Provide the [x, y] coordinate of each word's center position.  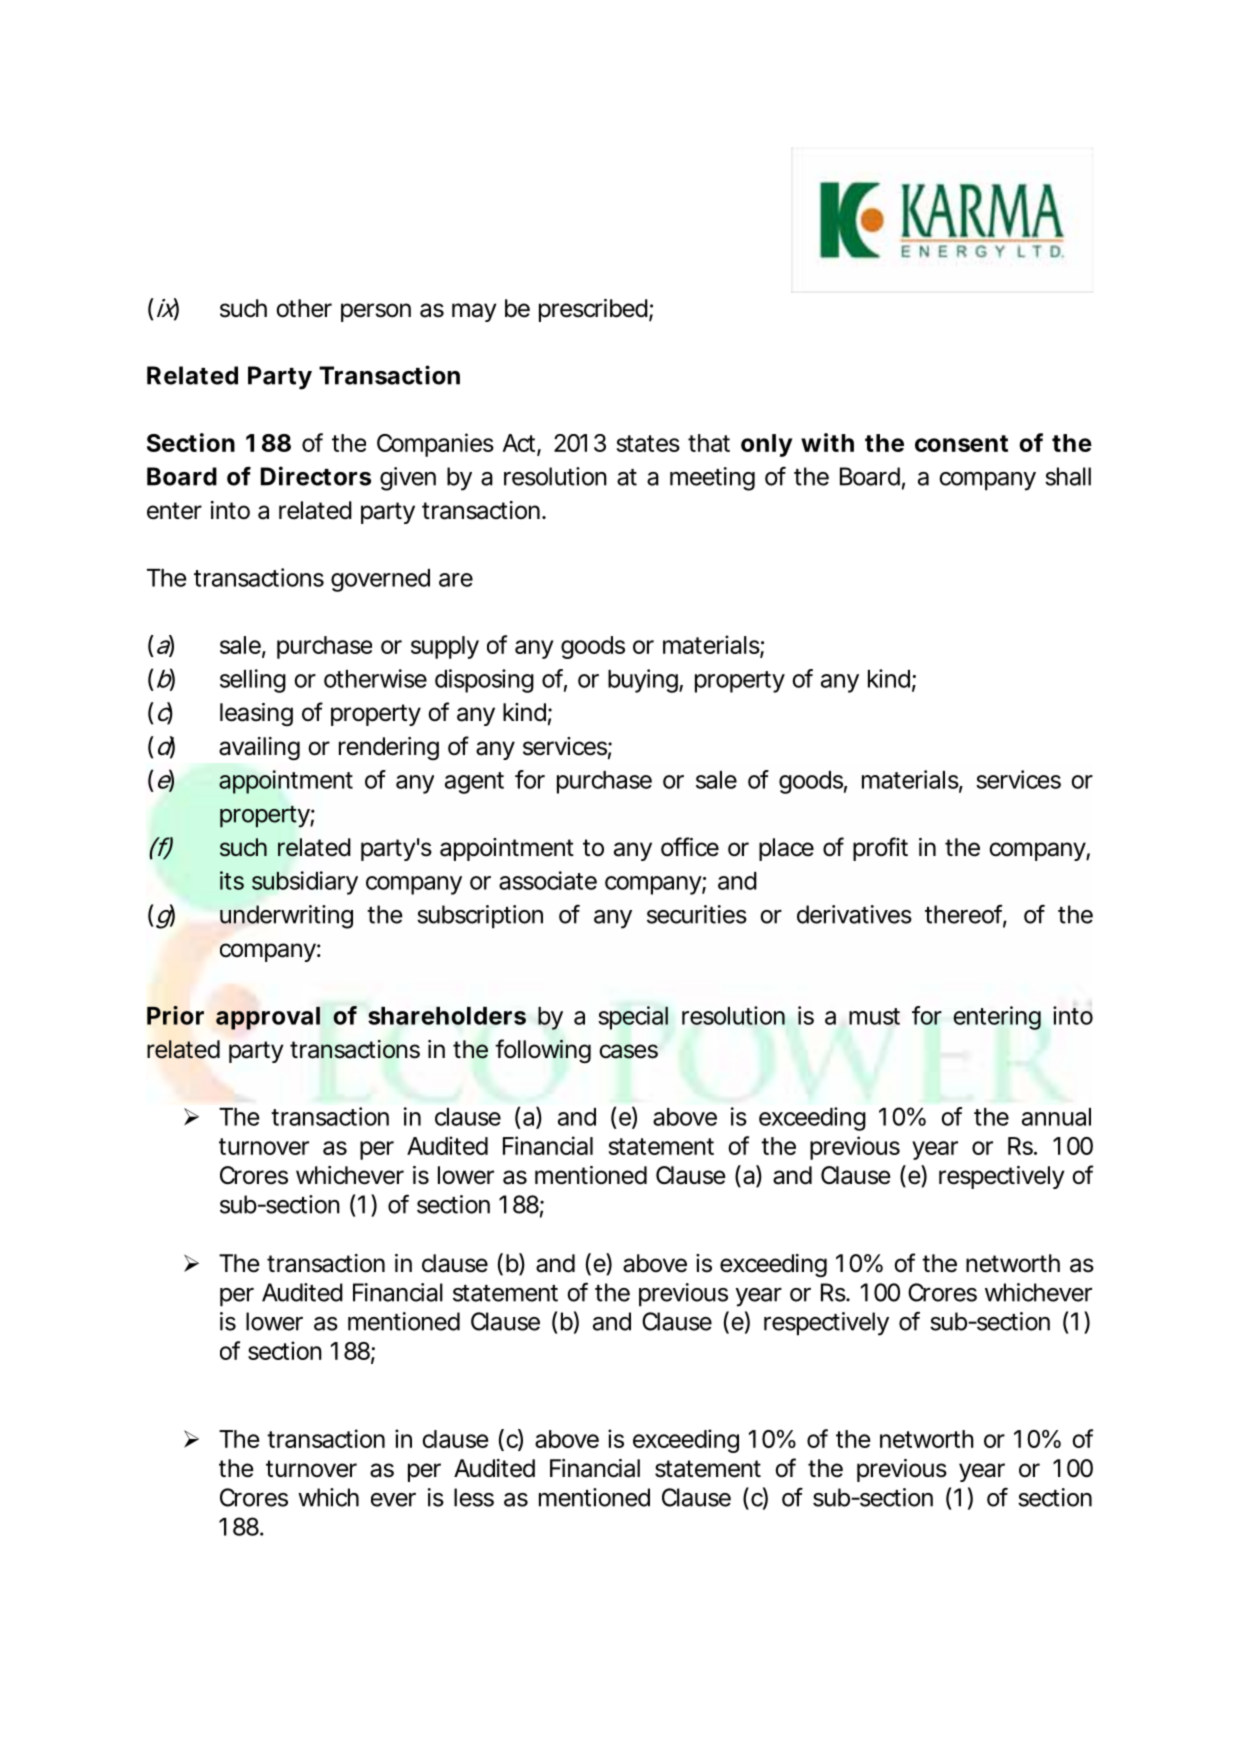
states [648, 443]
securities [697, 914]
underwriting [286, 917]
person [376, 312]
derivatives [854, 914]
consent [961, 443]
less [474, 1497]
